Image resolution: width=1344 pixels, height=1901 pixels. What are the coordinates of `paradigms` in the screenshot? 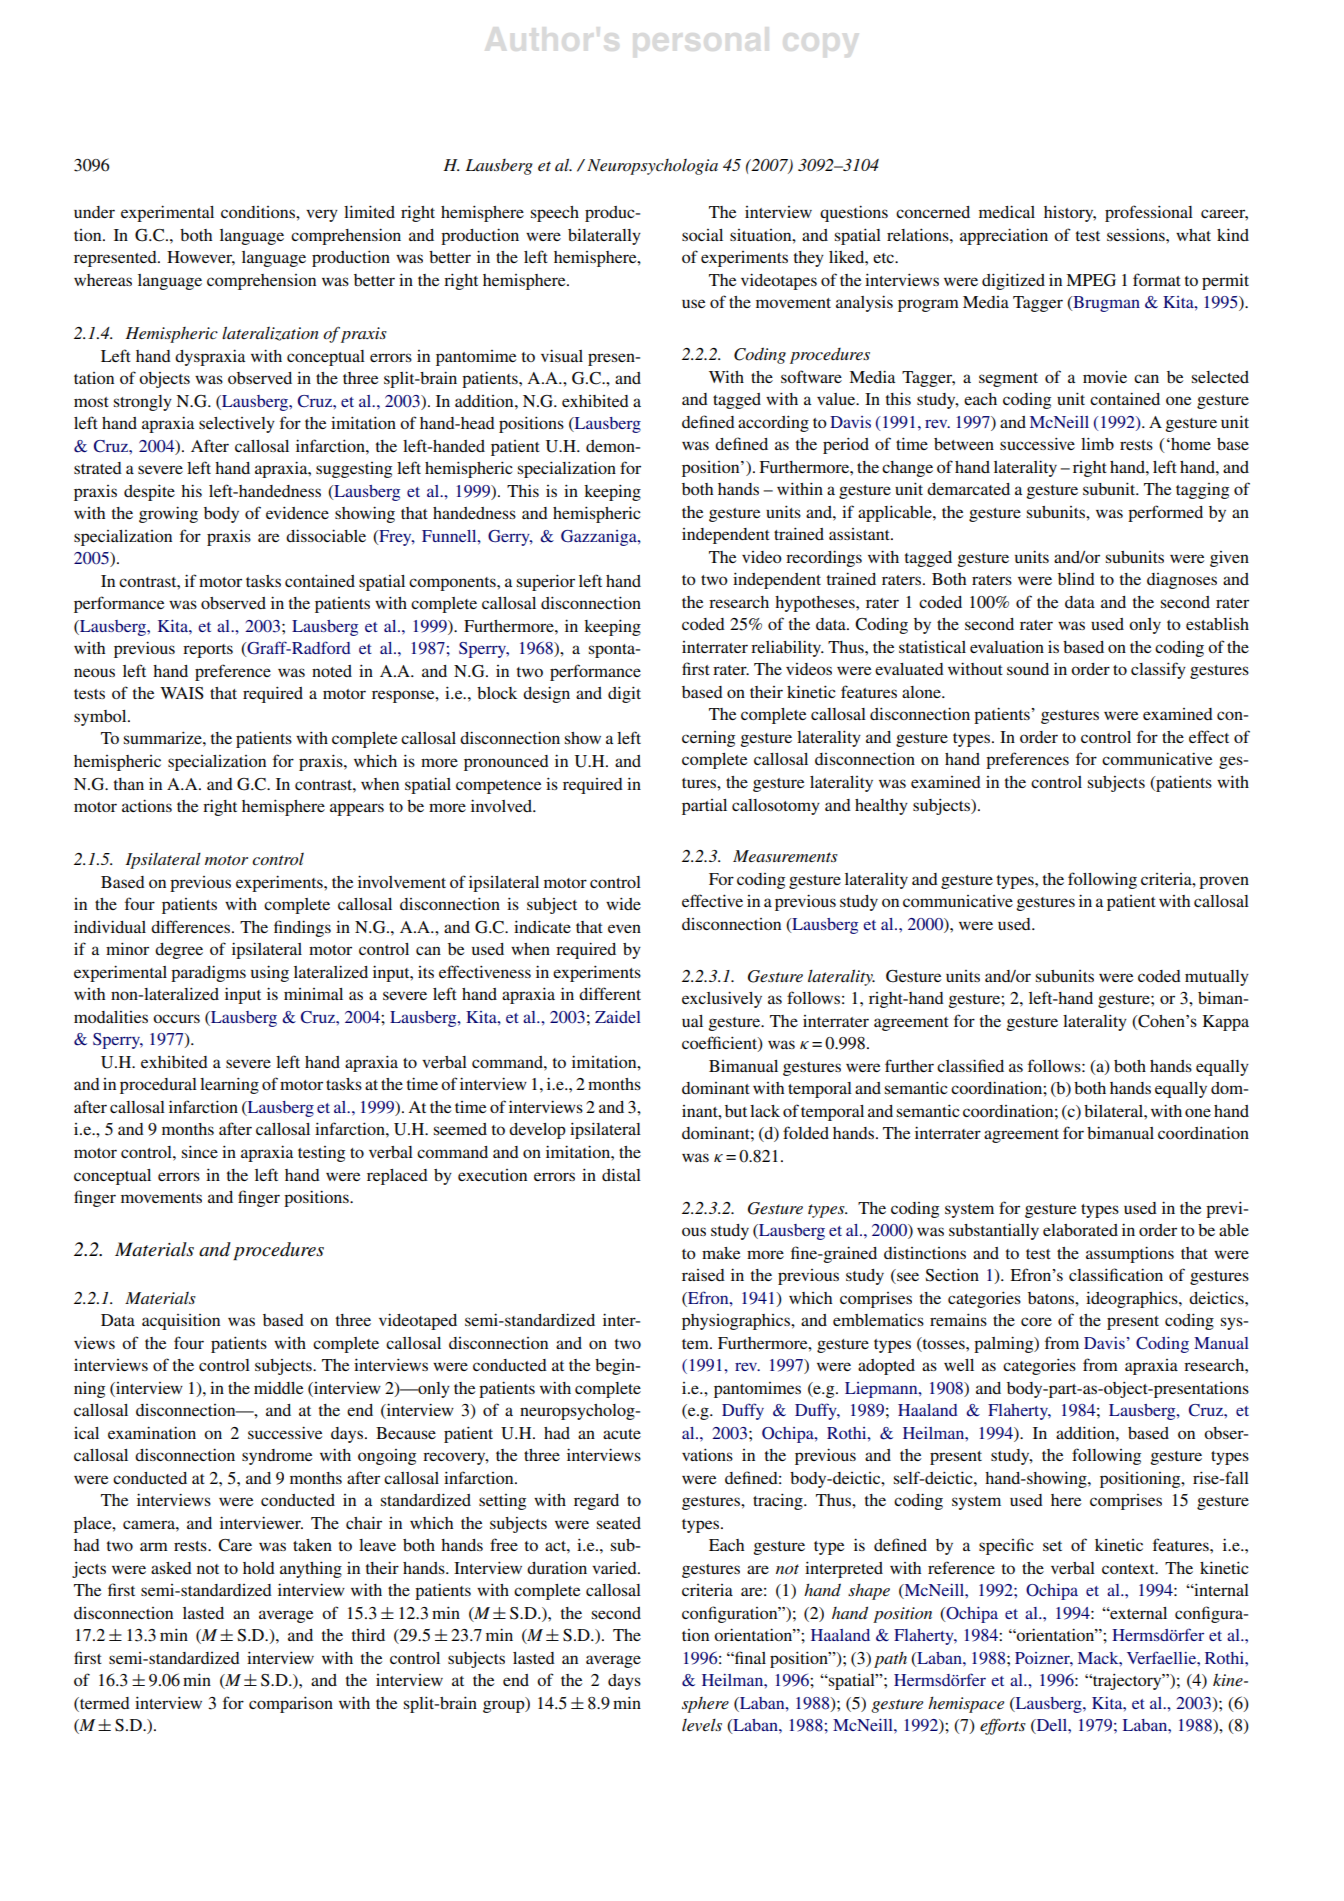 It's located at (208, 973).
